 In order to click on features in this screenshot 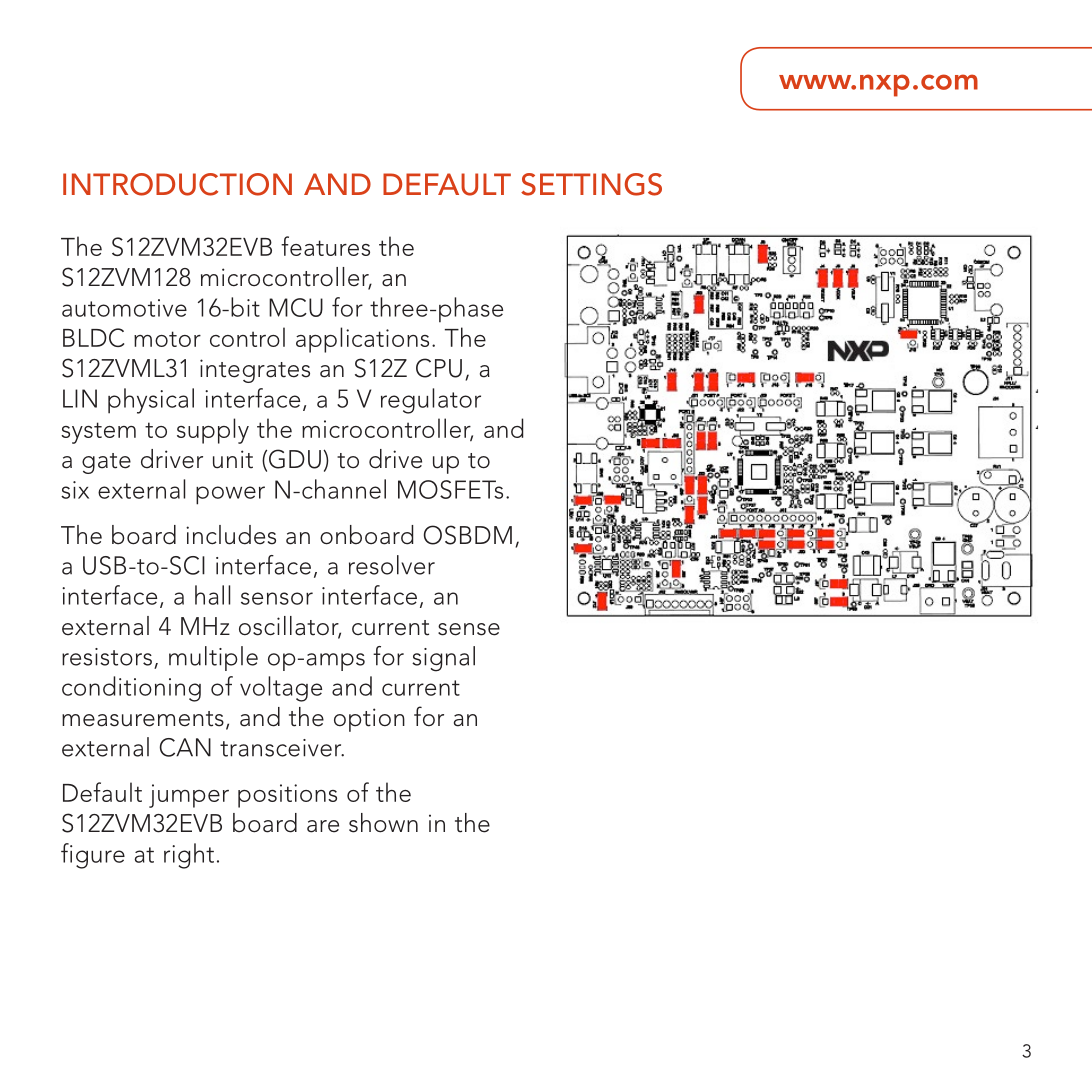, I will do `click(325, 246)`.
